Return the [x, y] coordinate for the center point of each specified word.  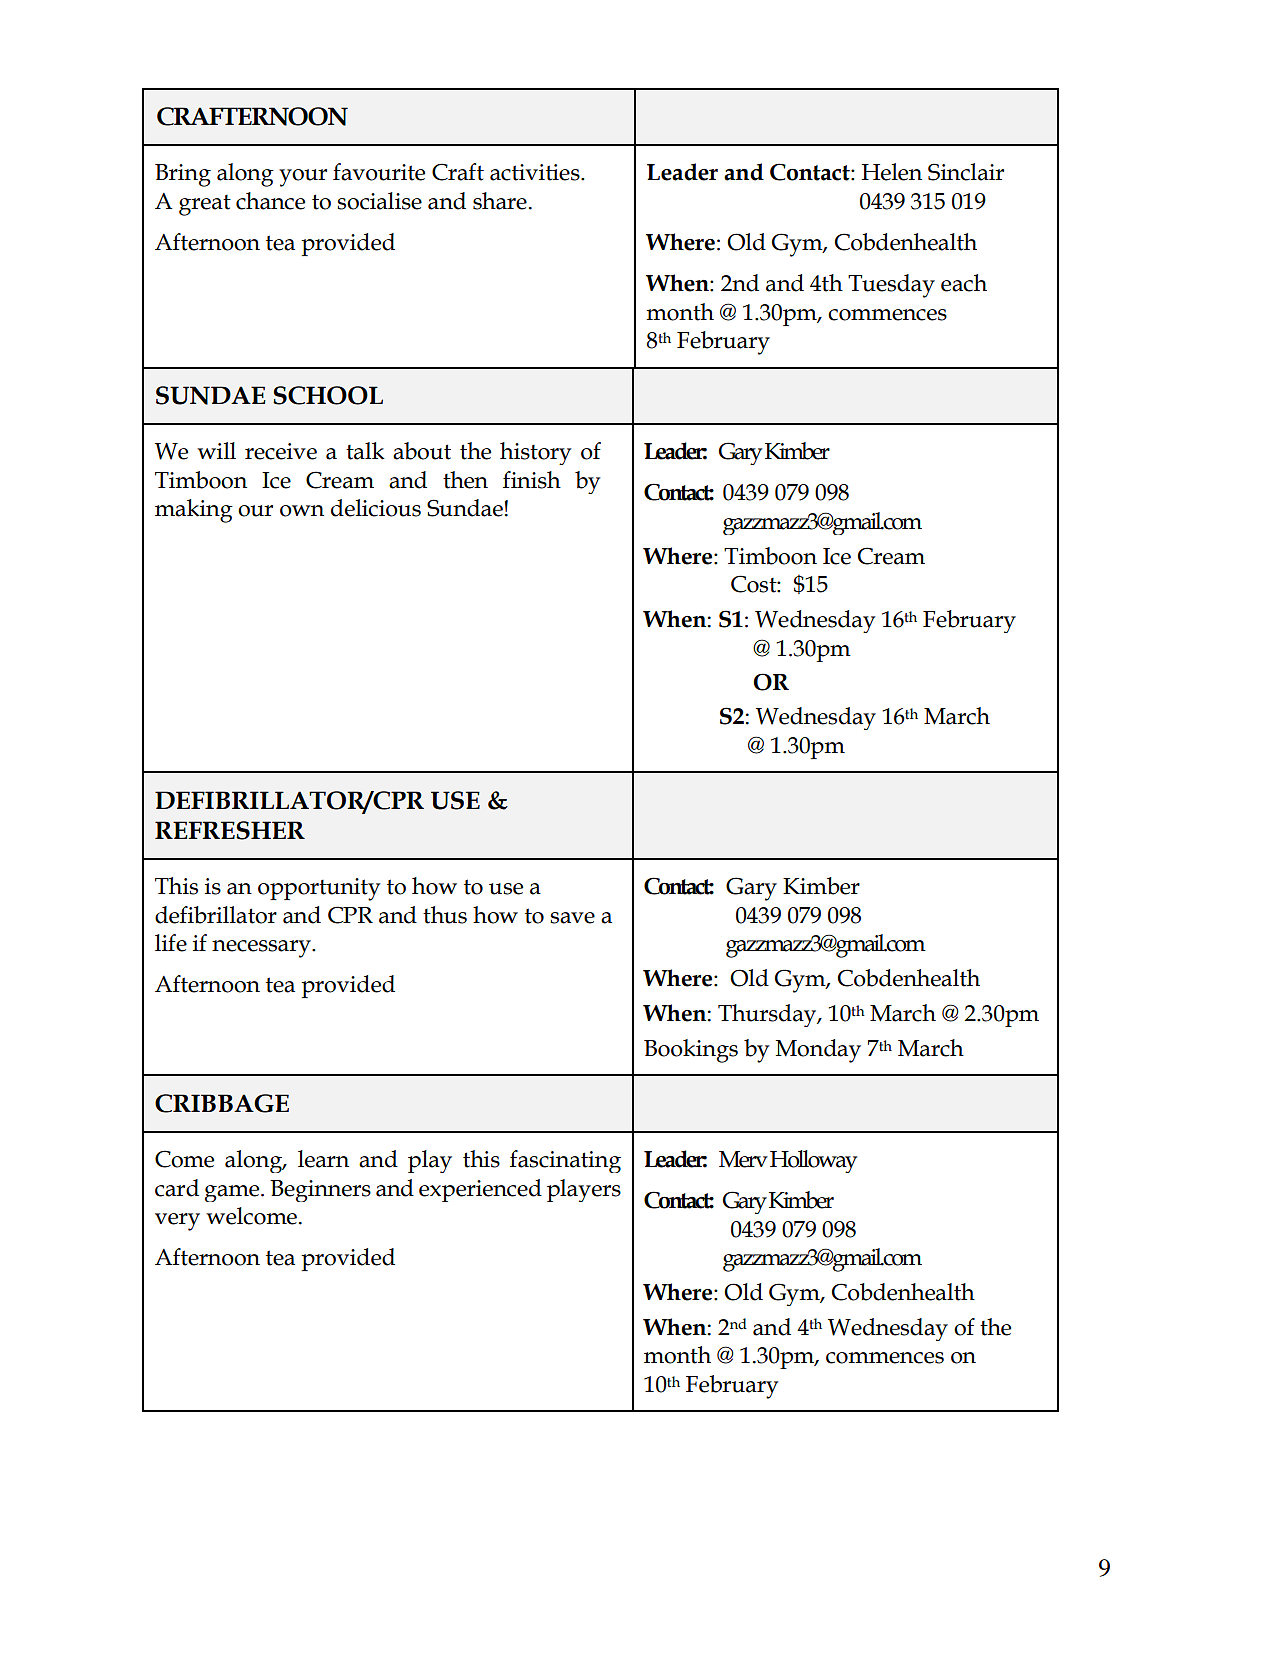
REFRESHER [230, 830]
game [233, 1193]
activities [536, 172]
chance [270, 201]
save [572, 918]
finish [532, 480]
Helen [892, 172]
